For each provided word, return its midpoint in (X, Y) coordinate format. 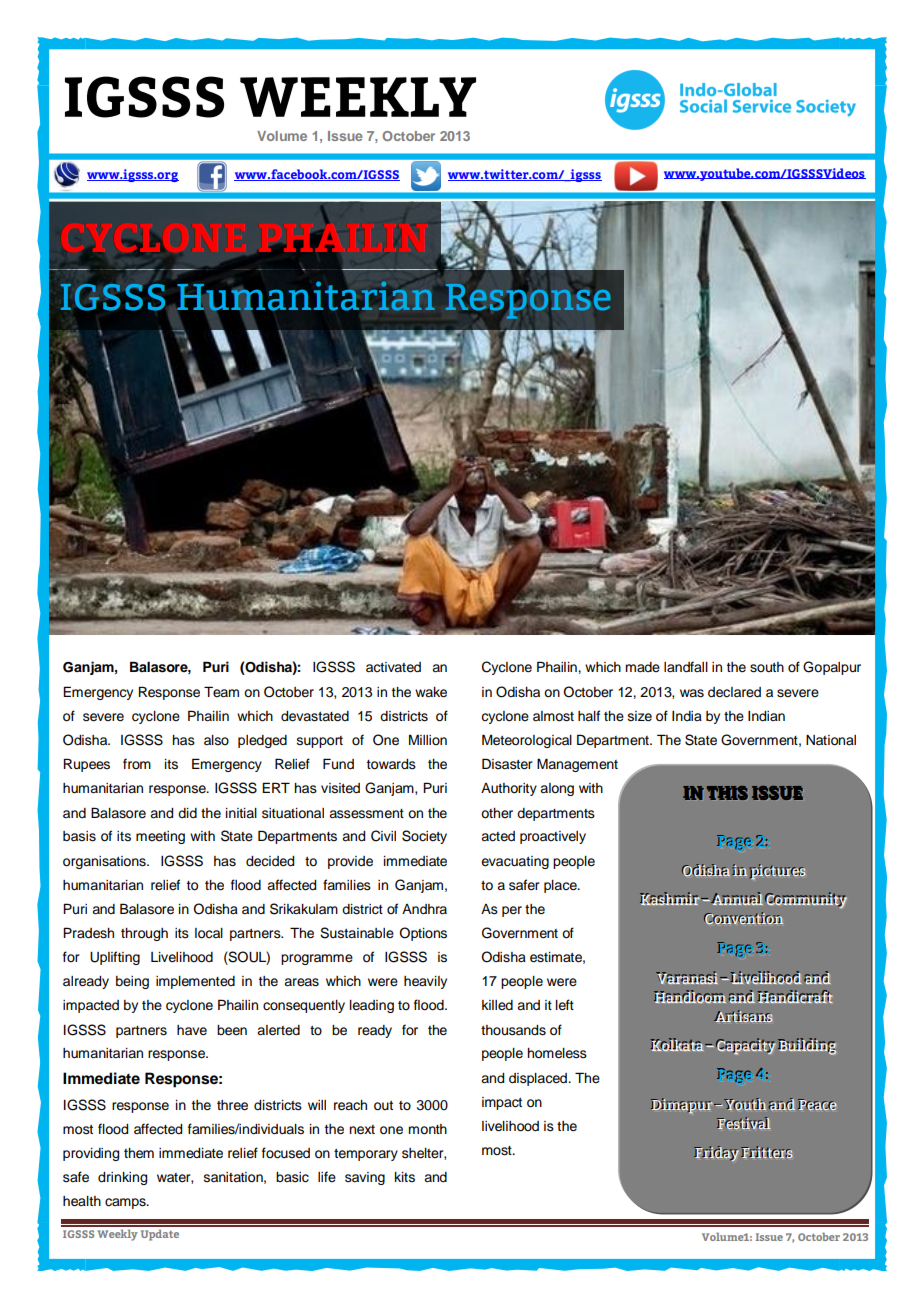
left (565, 1005)
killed (497, 1005)
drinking (122, 1178)
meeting (160, 837)
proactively (553, 837)
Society (424, 837)
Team (221, 691)
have (192, 1030)
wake (431, 692)
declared (734, 692)
